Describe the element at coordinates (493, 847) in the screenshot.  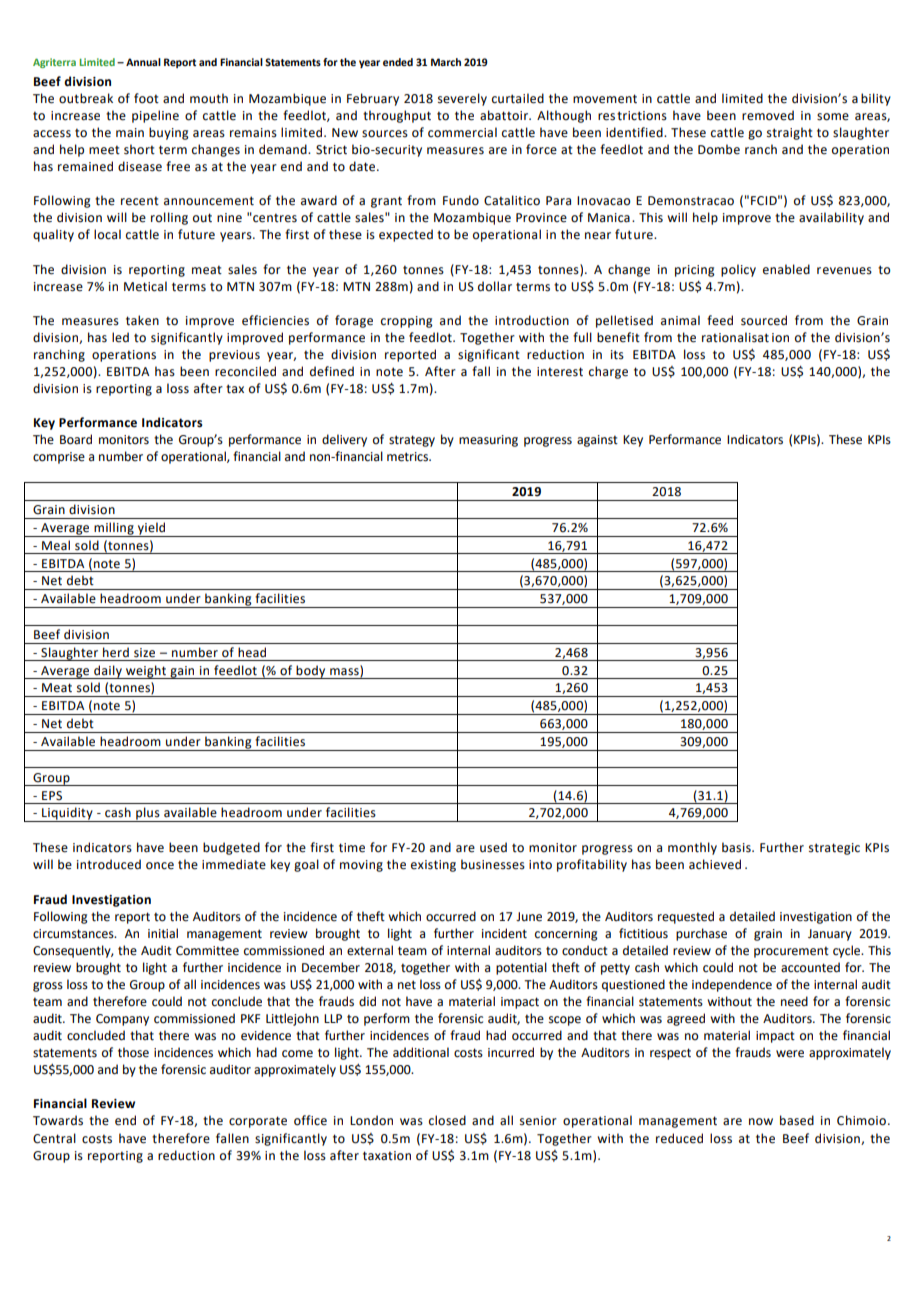
I see `used` at that location.
